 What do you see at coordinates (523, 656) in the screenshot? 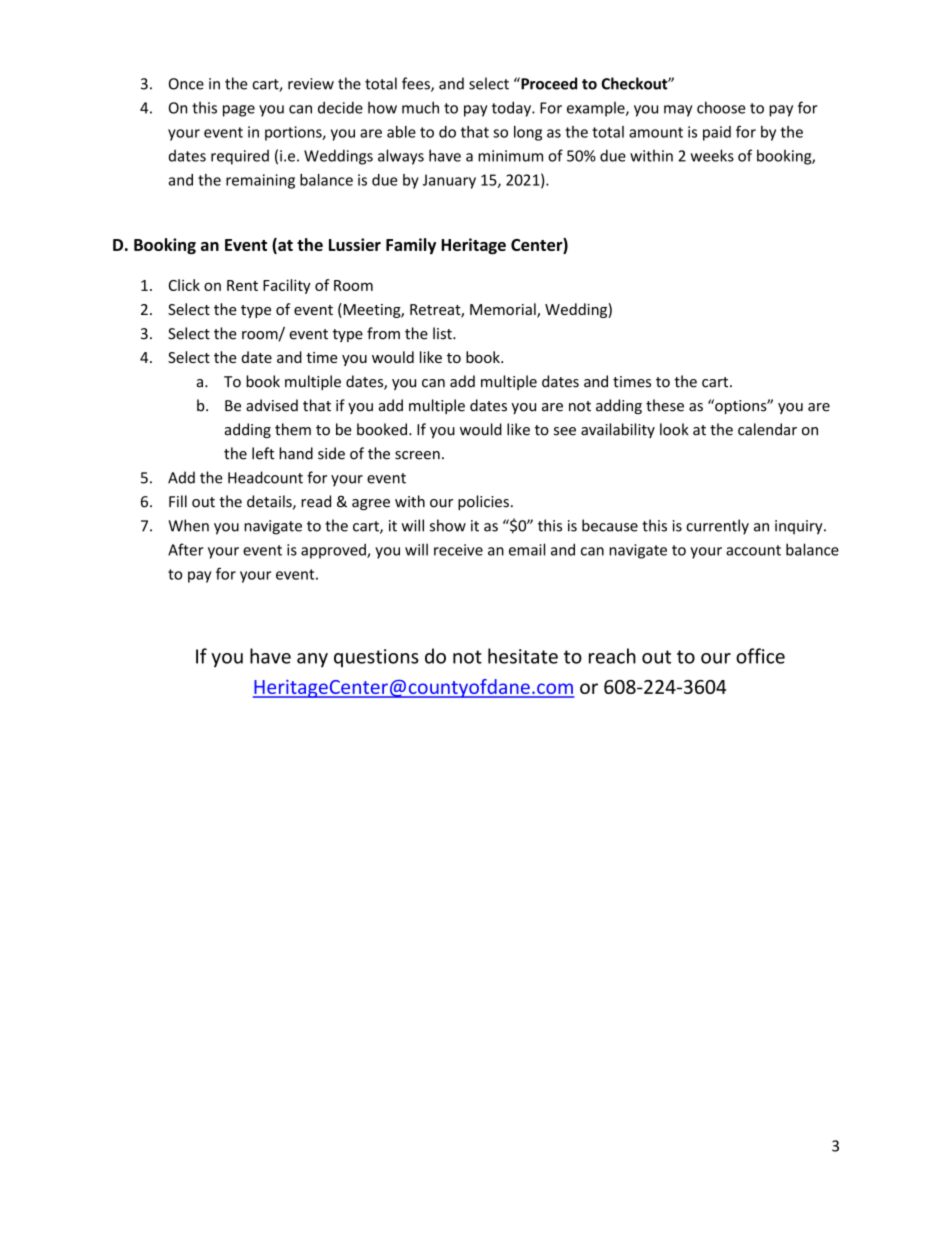
I see `hesitate` at bounding box center [523, 656].
